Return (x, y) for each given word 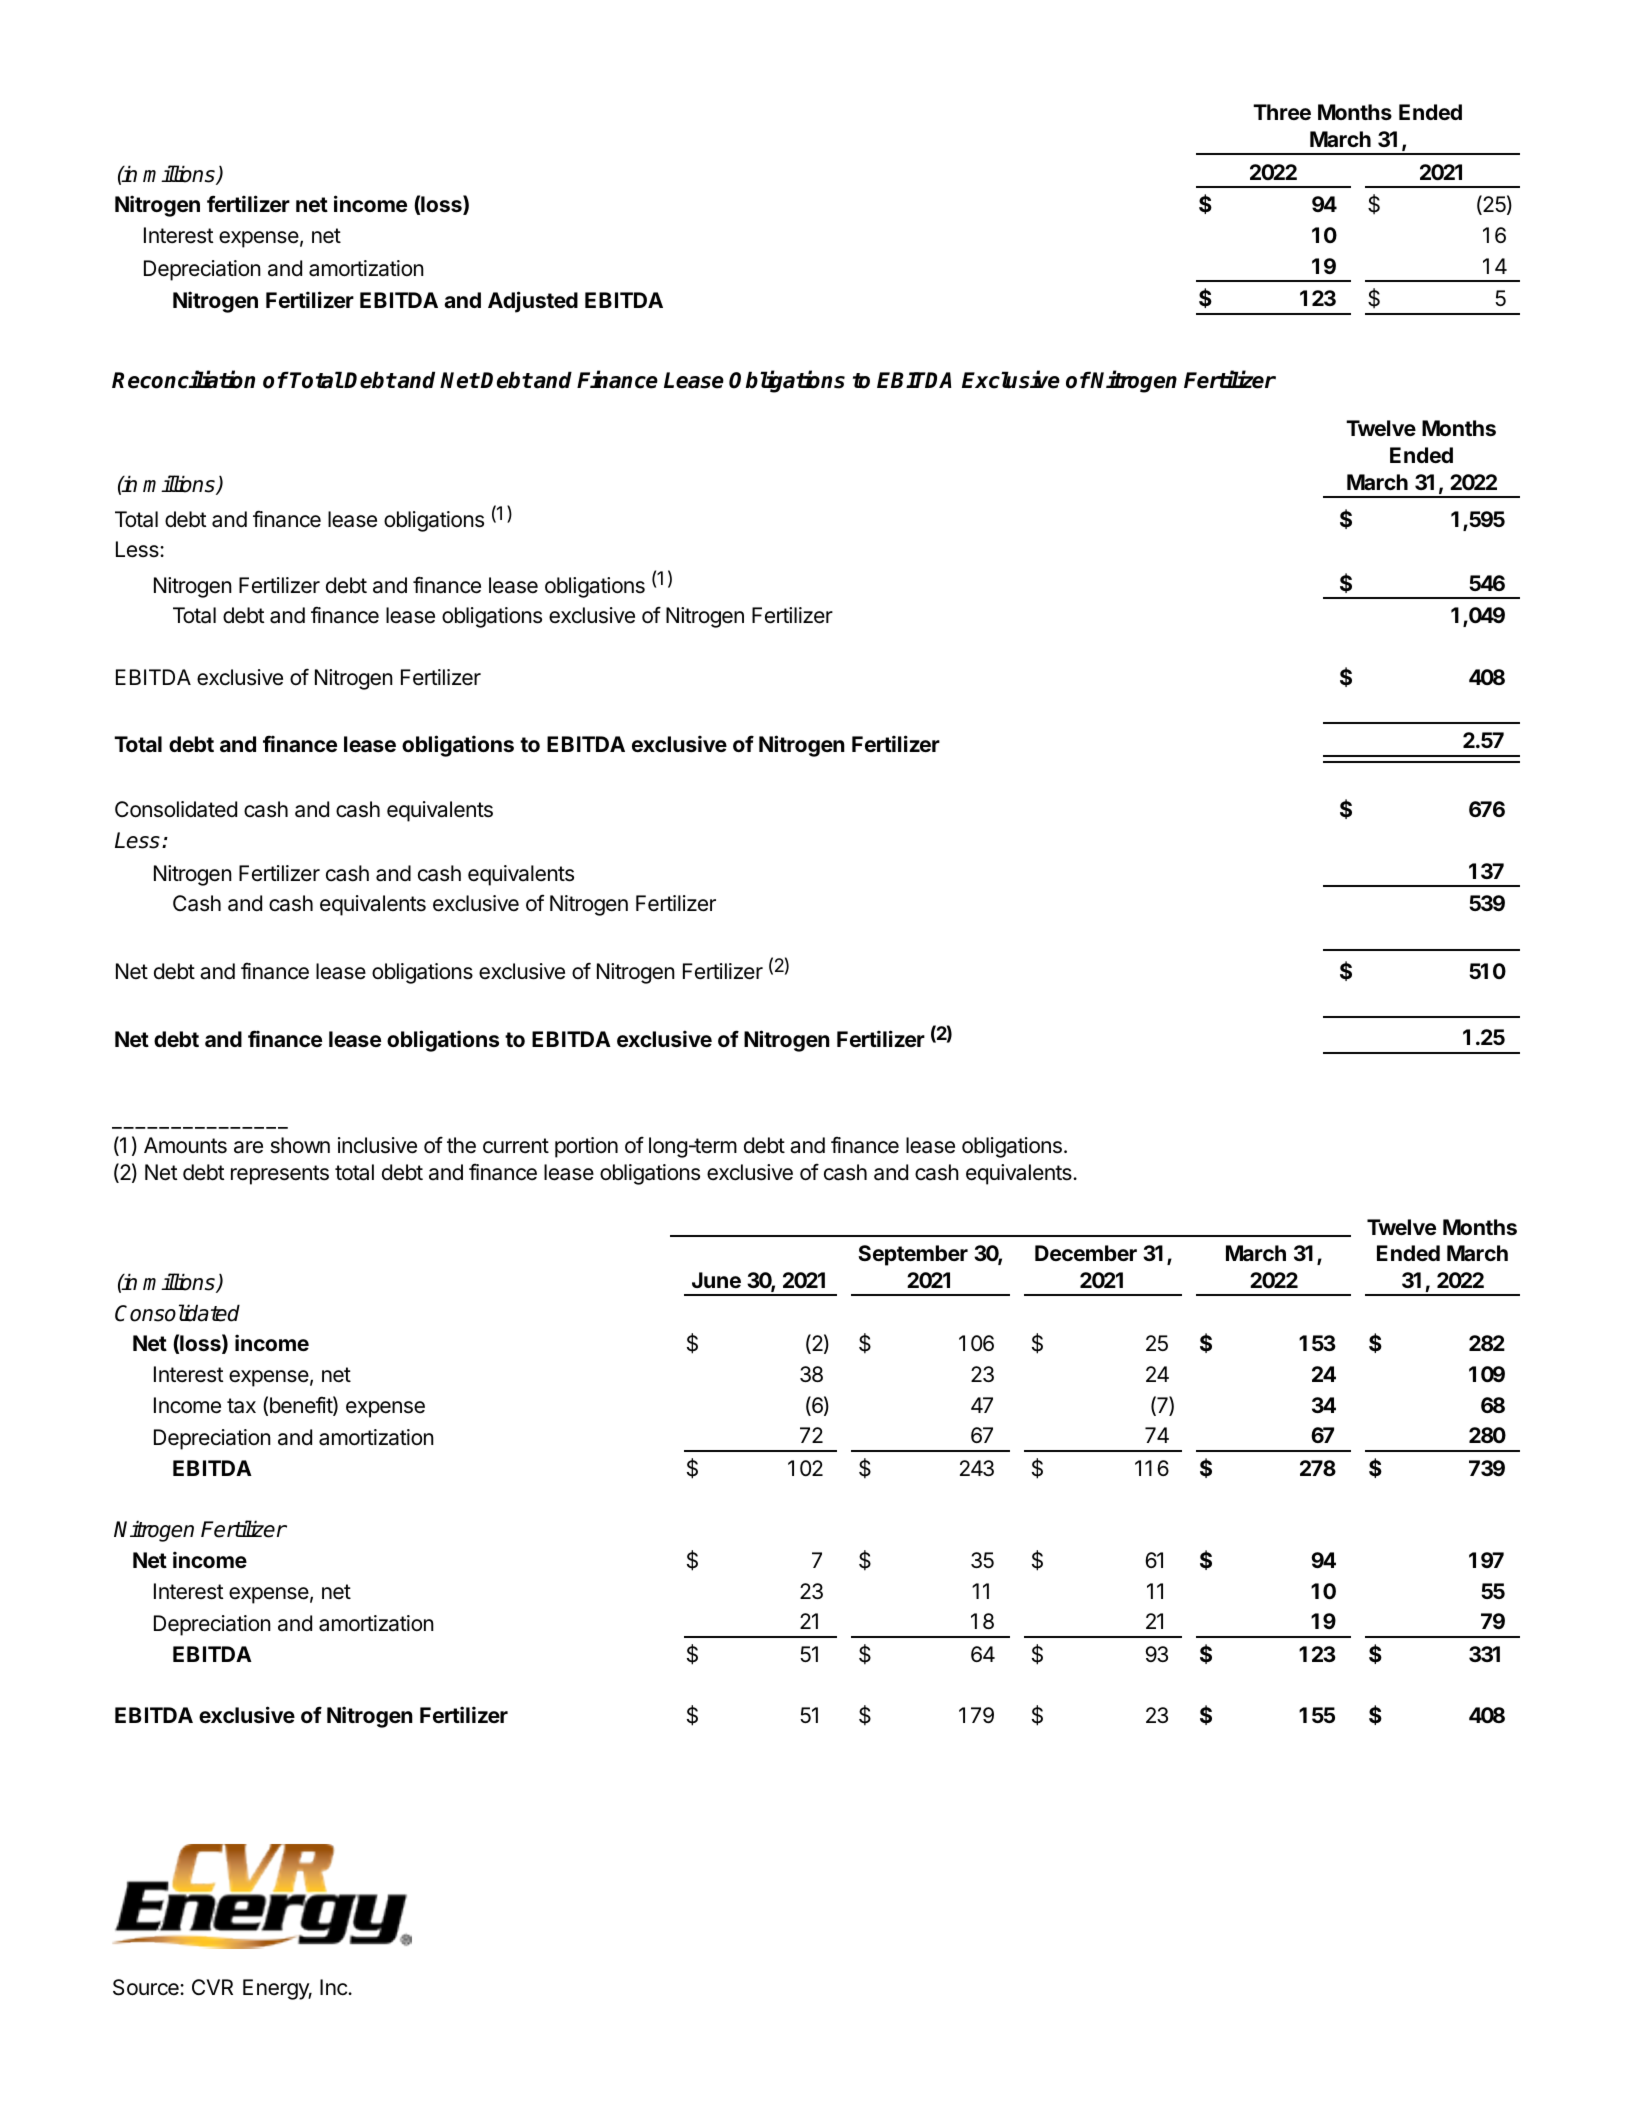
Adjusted (533, 302)
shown (300, 1145)
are (248, 1147)
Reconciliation (183, 379)
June (716, 1280)
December (1086, 1253)
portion (586, 1147)
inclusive (377, 1145)
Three (1282, 112)
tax (241, 1406)
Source (147, 1987)
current (516, 1146)
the (461, 1145)
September (913, 1255)
